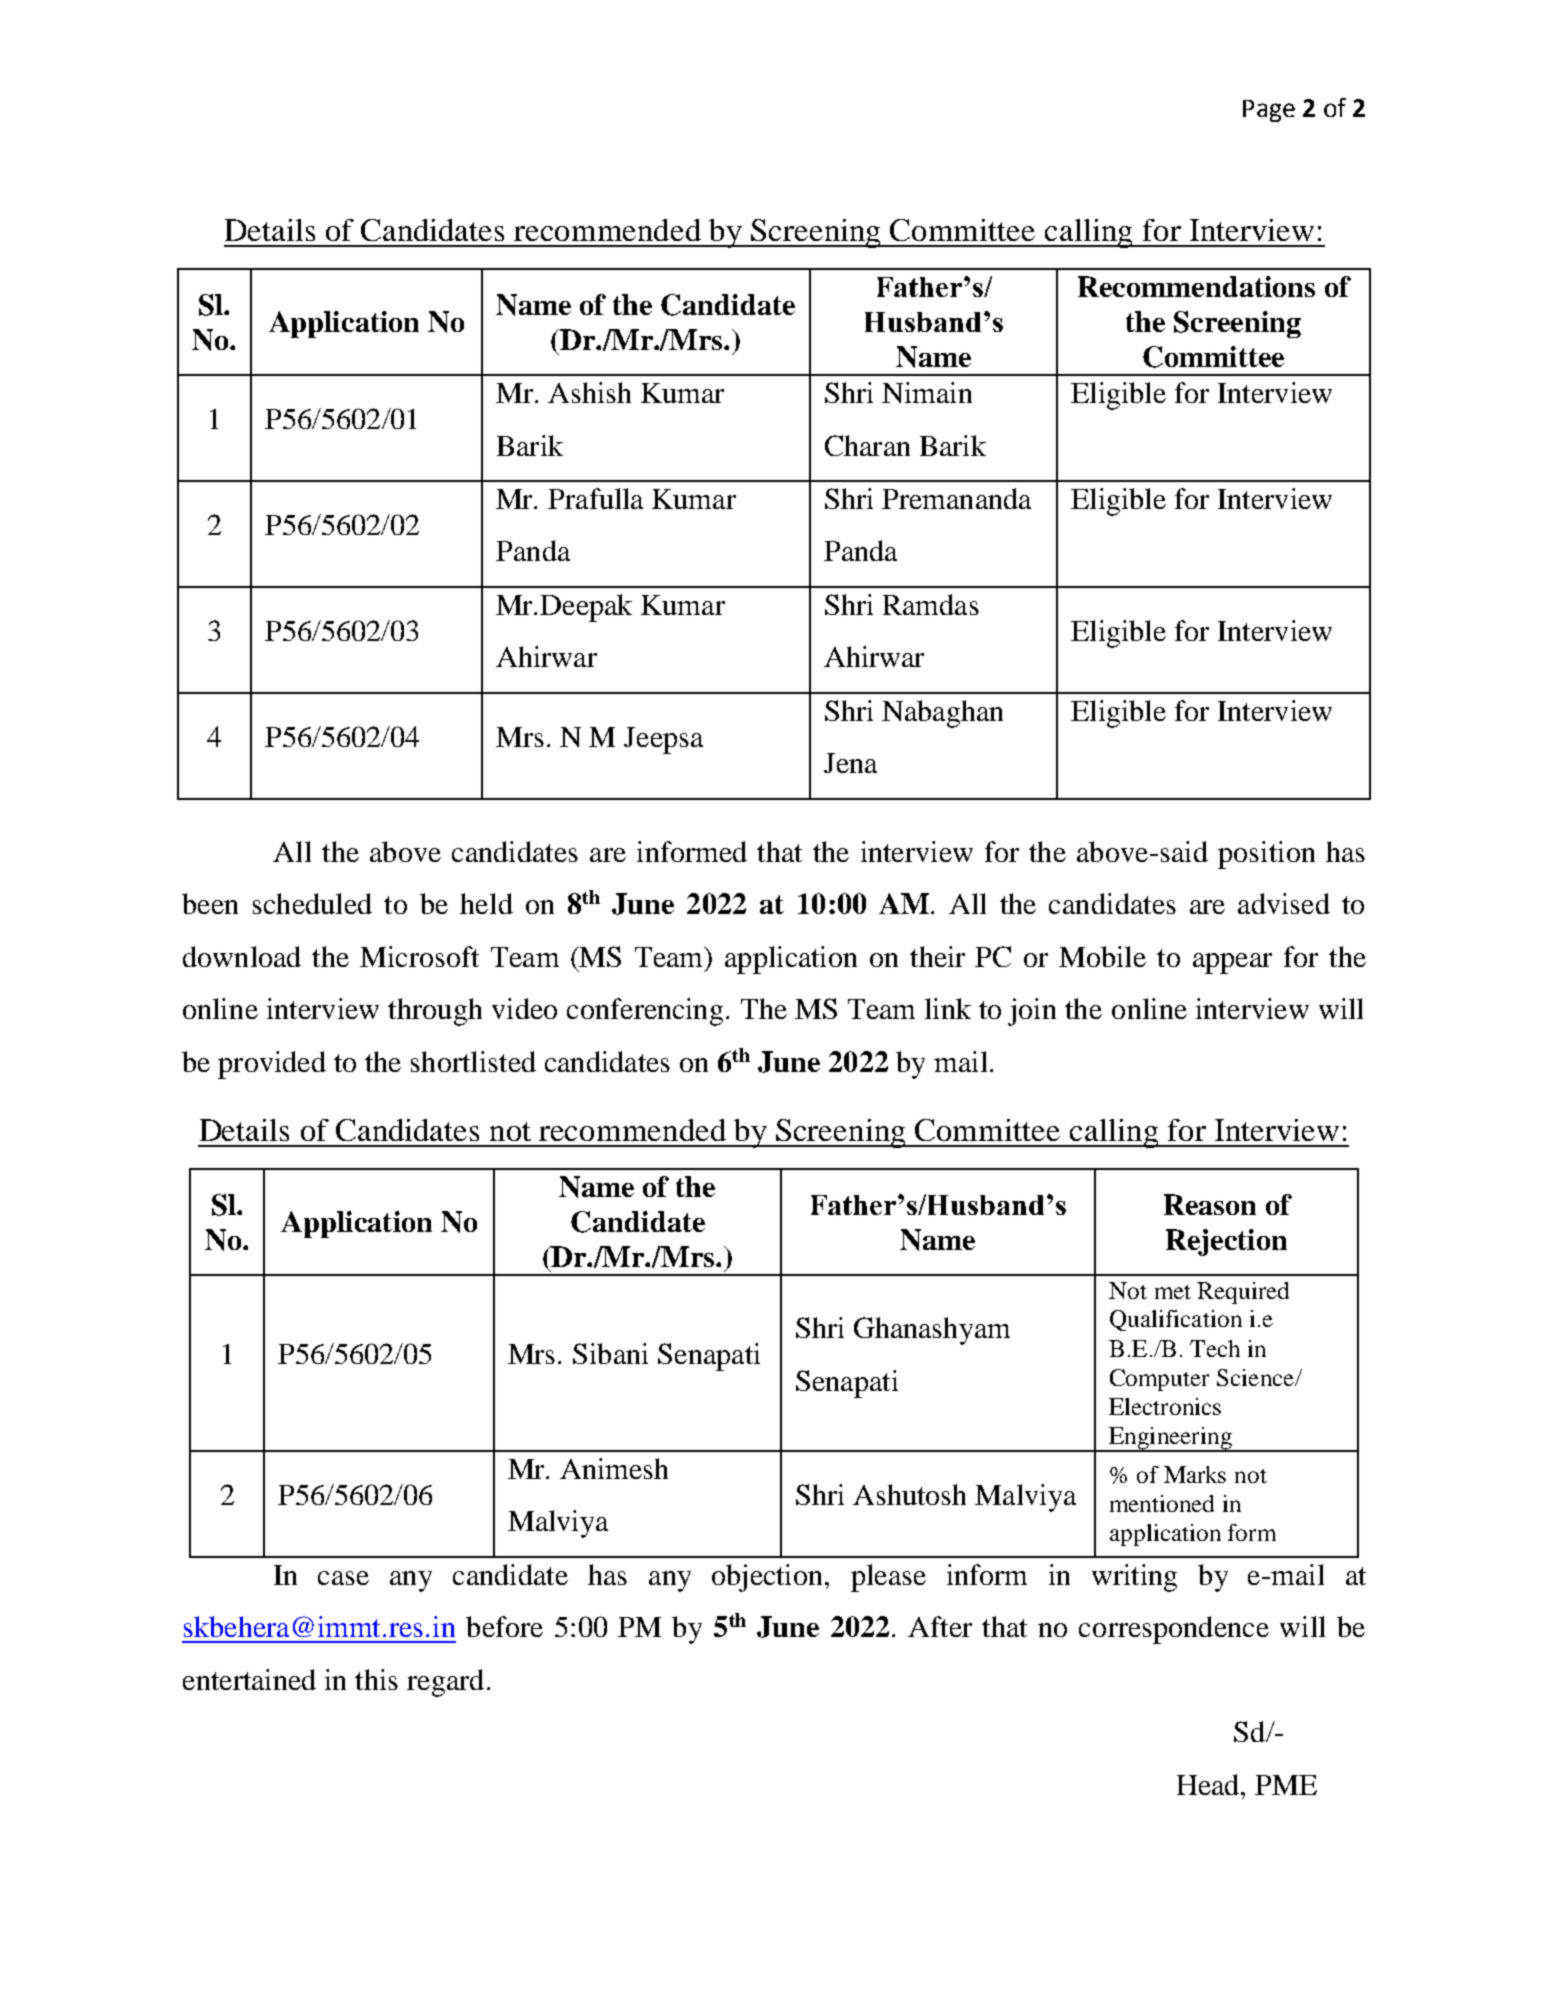 The width and height of the screenshot is (1548, 2004). What do you see at coordinates (1102, 956) in the screenshot?
I see `Mobile` at bounding box center [1102, 956].
